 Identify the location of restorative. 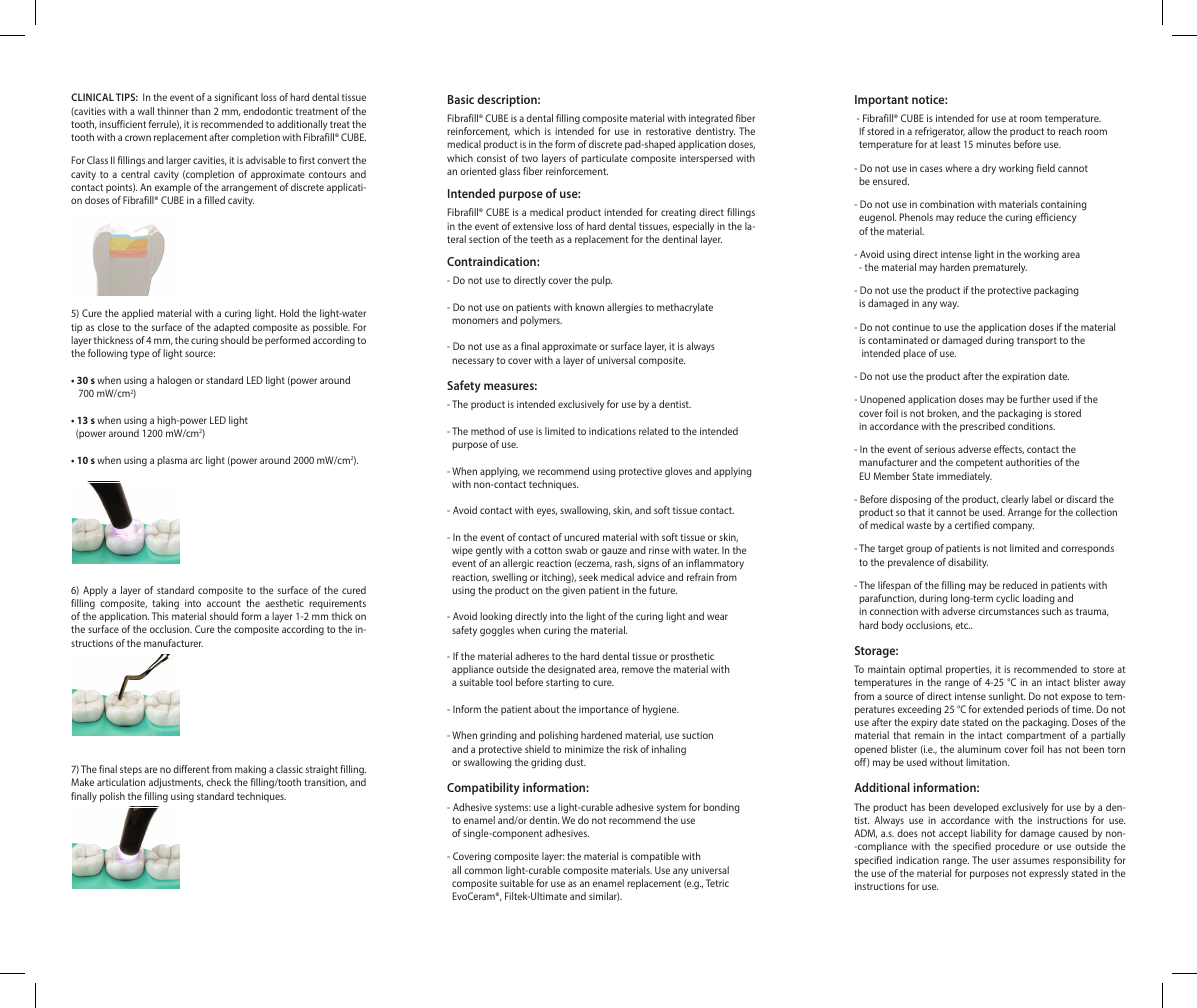
(668, 131).
